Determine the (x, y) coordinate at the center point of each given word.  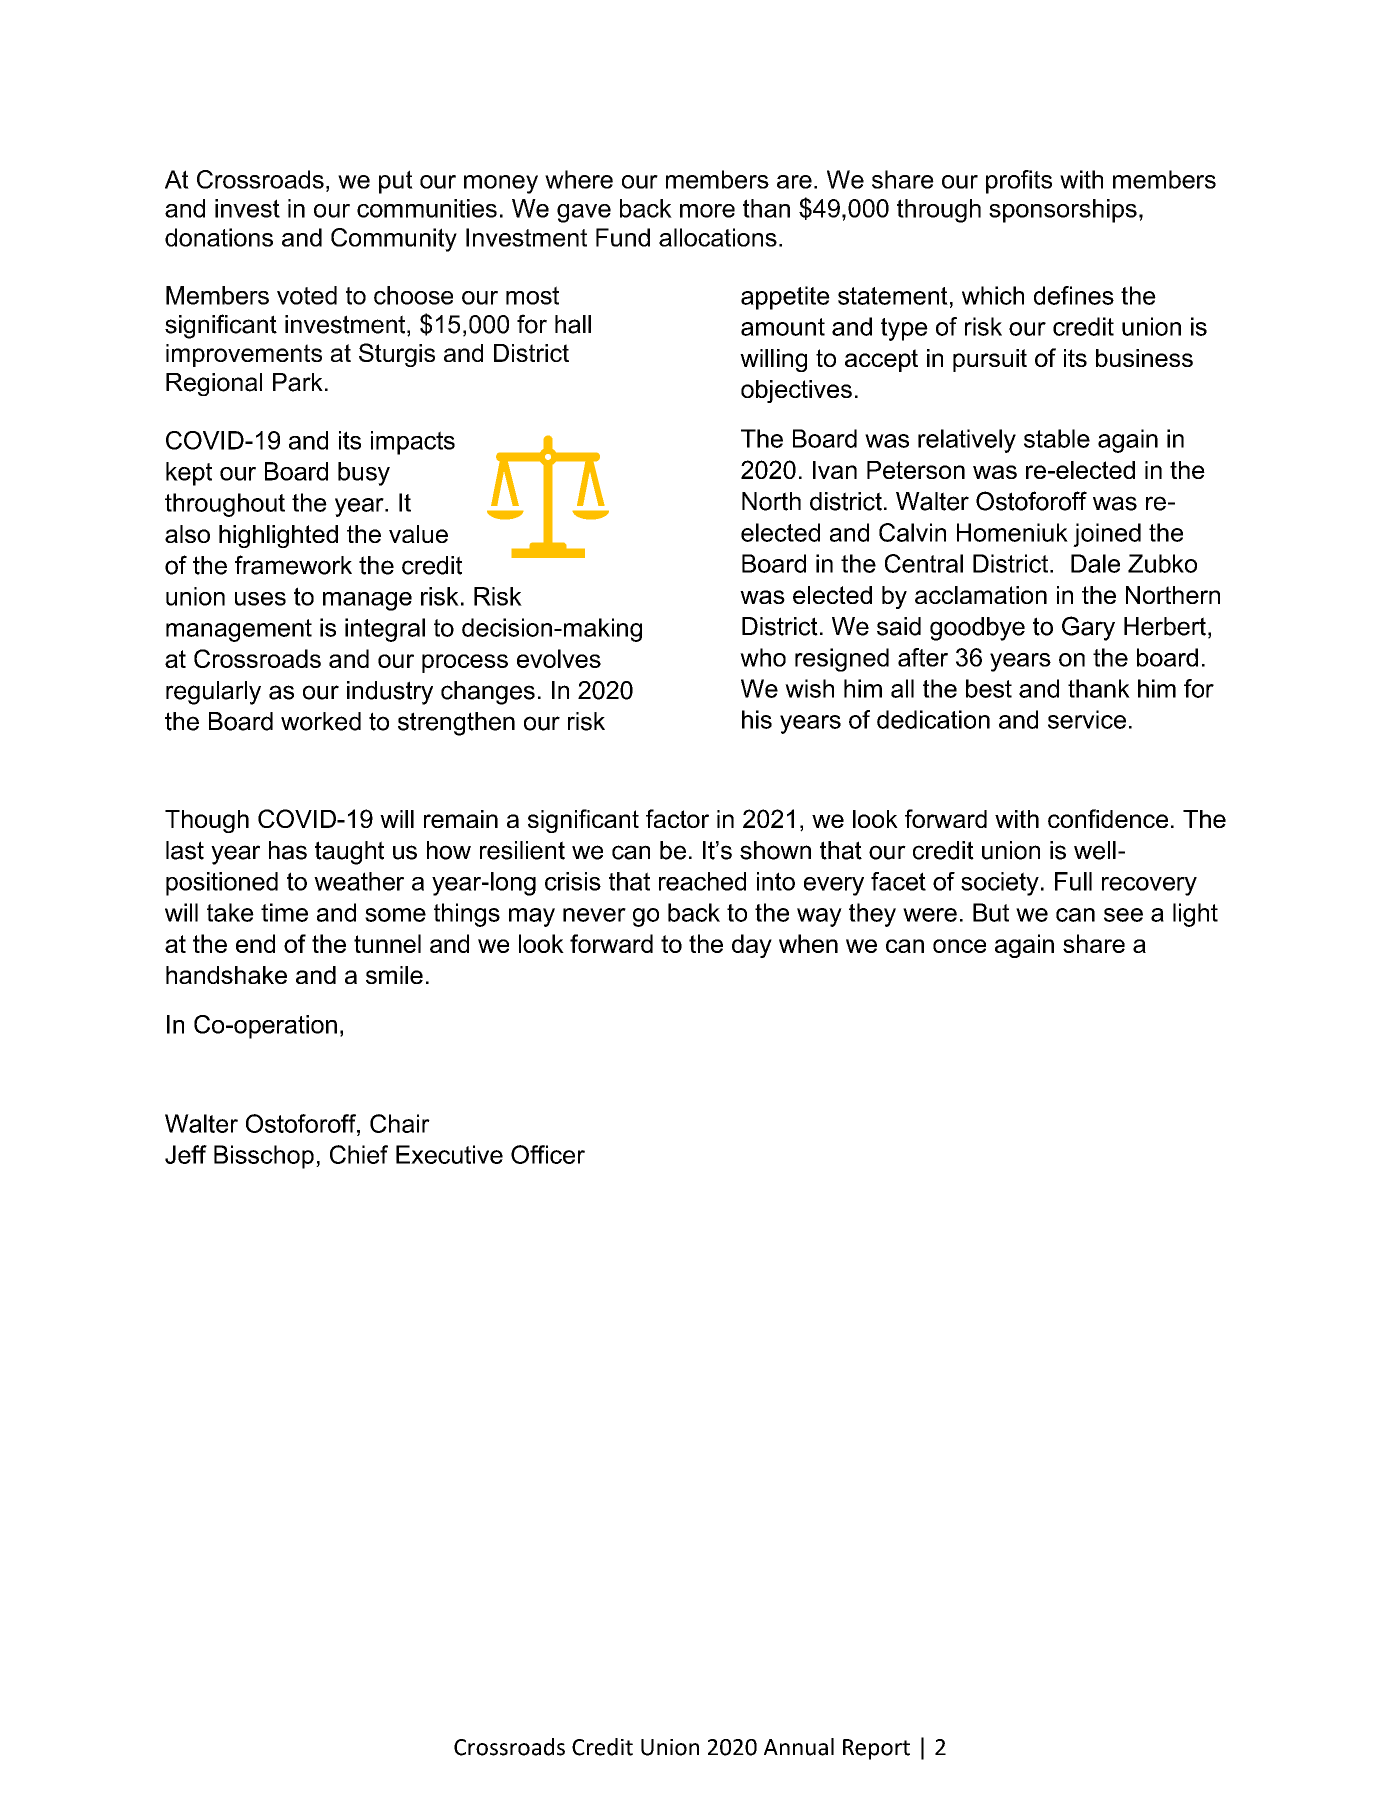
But (991, 912)
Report (876, 1749)
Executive (449, 1154)
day (752, 946)
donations (219, 237)
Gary (1088, 628)
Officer (548, 1154)
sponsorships (1063, 211)
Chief (359, 1154)
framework (293, 565)
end (255, 943)
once (959, 946)
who (763, 657)
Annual (799, 1747)
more (707, 211)
